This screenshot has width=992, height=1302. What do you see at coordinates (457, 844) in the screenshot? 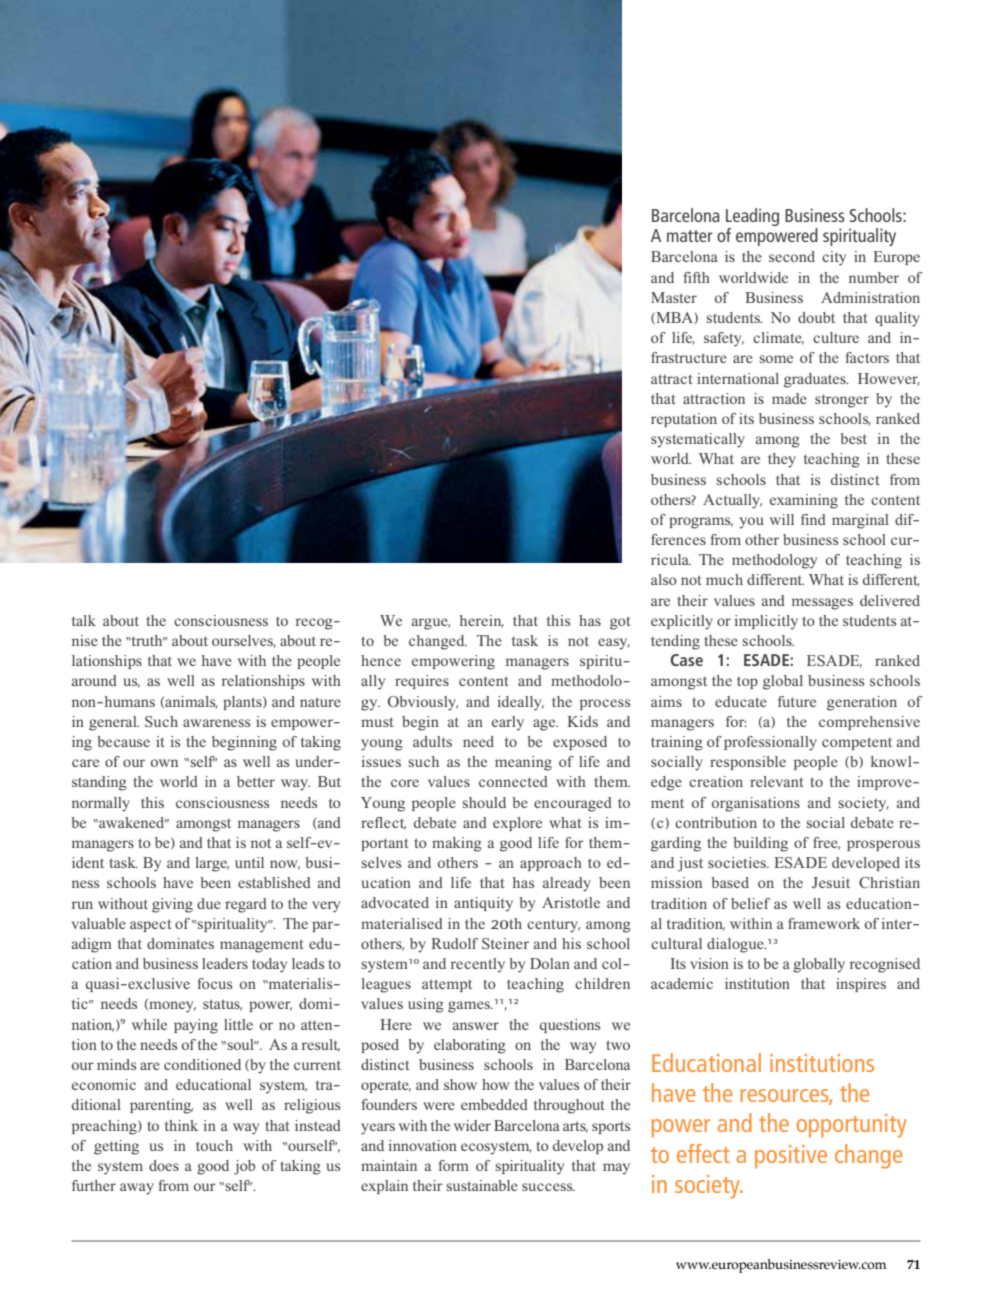
I see `making` at bounding box center [457, 844].
